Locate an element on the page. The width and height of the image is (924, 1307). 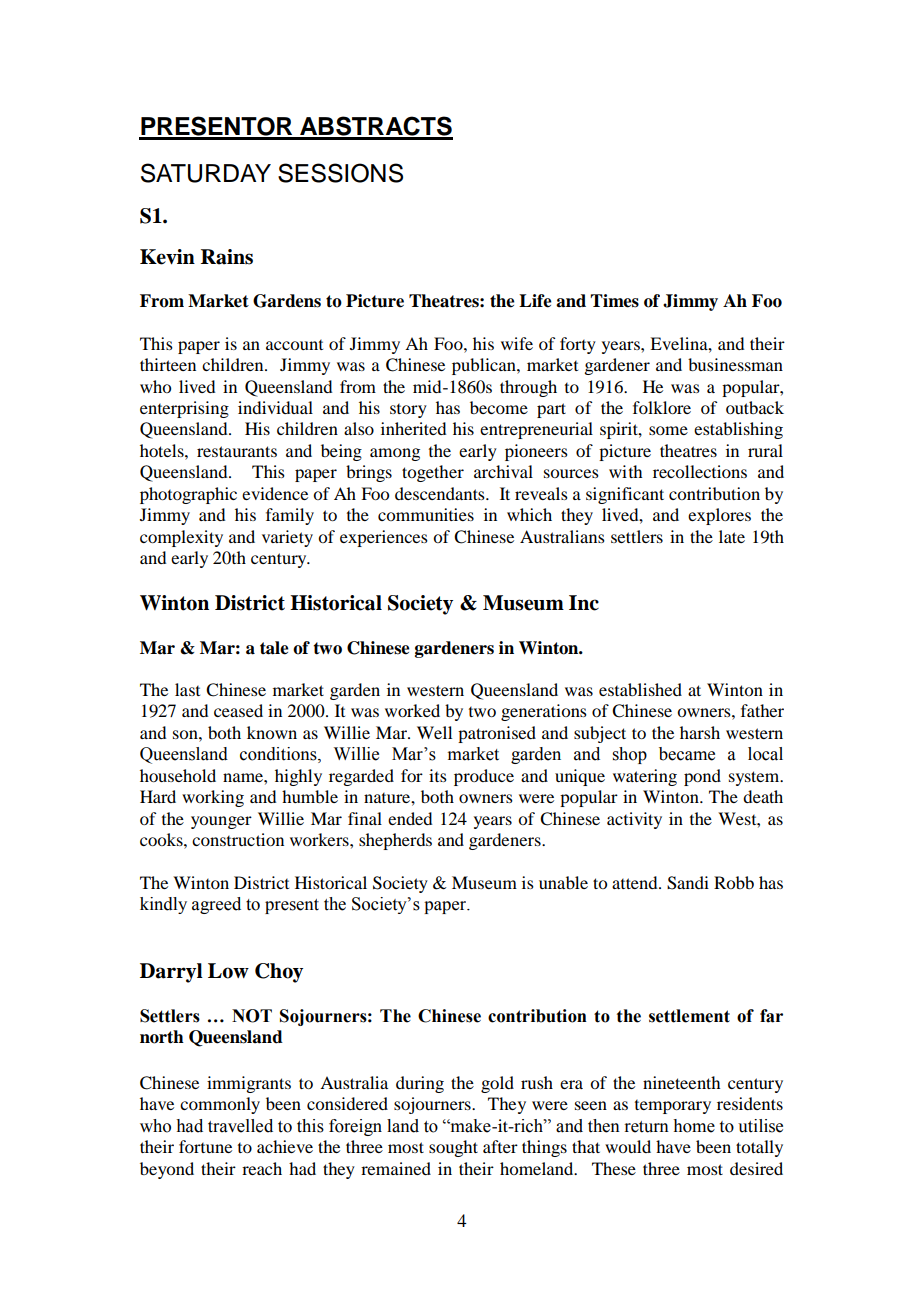
younger is located at coordinates (221, 822).
